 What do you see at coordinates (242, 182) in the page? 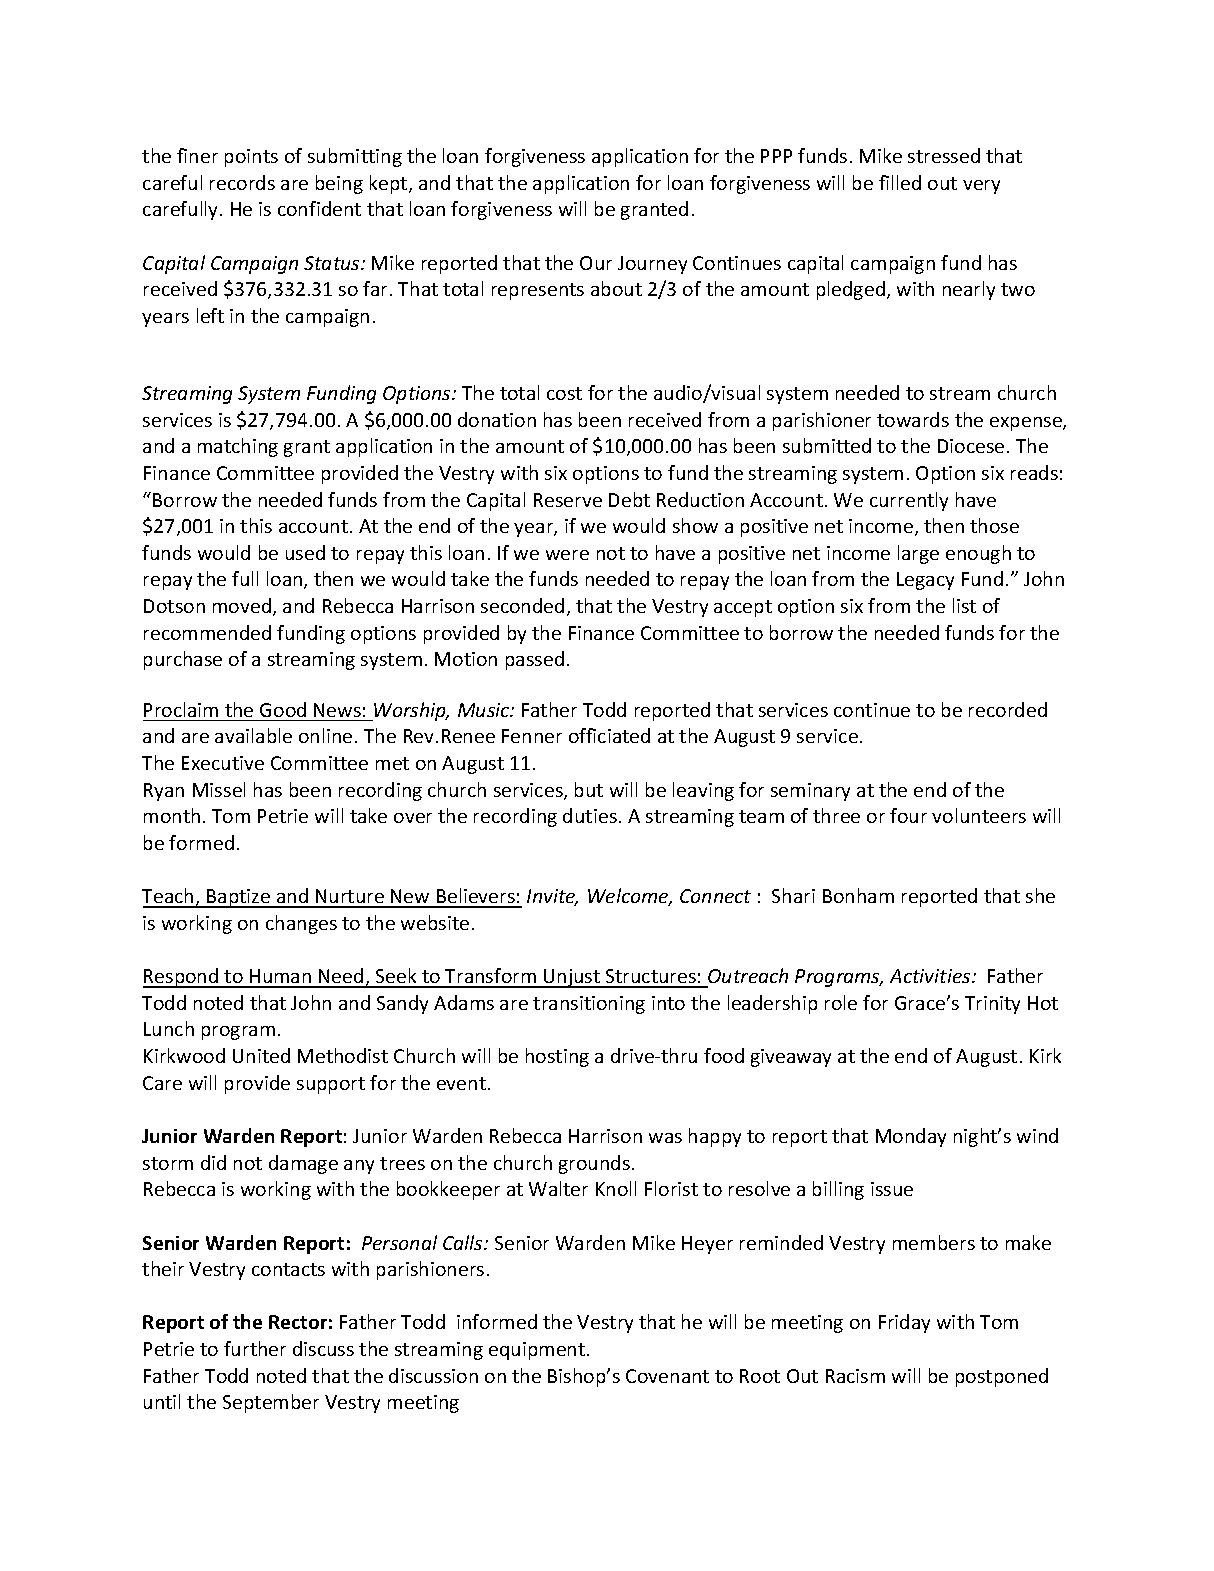
I see `records` at bounding box center [242, 182].
